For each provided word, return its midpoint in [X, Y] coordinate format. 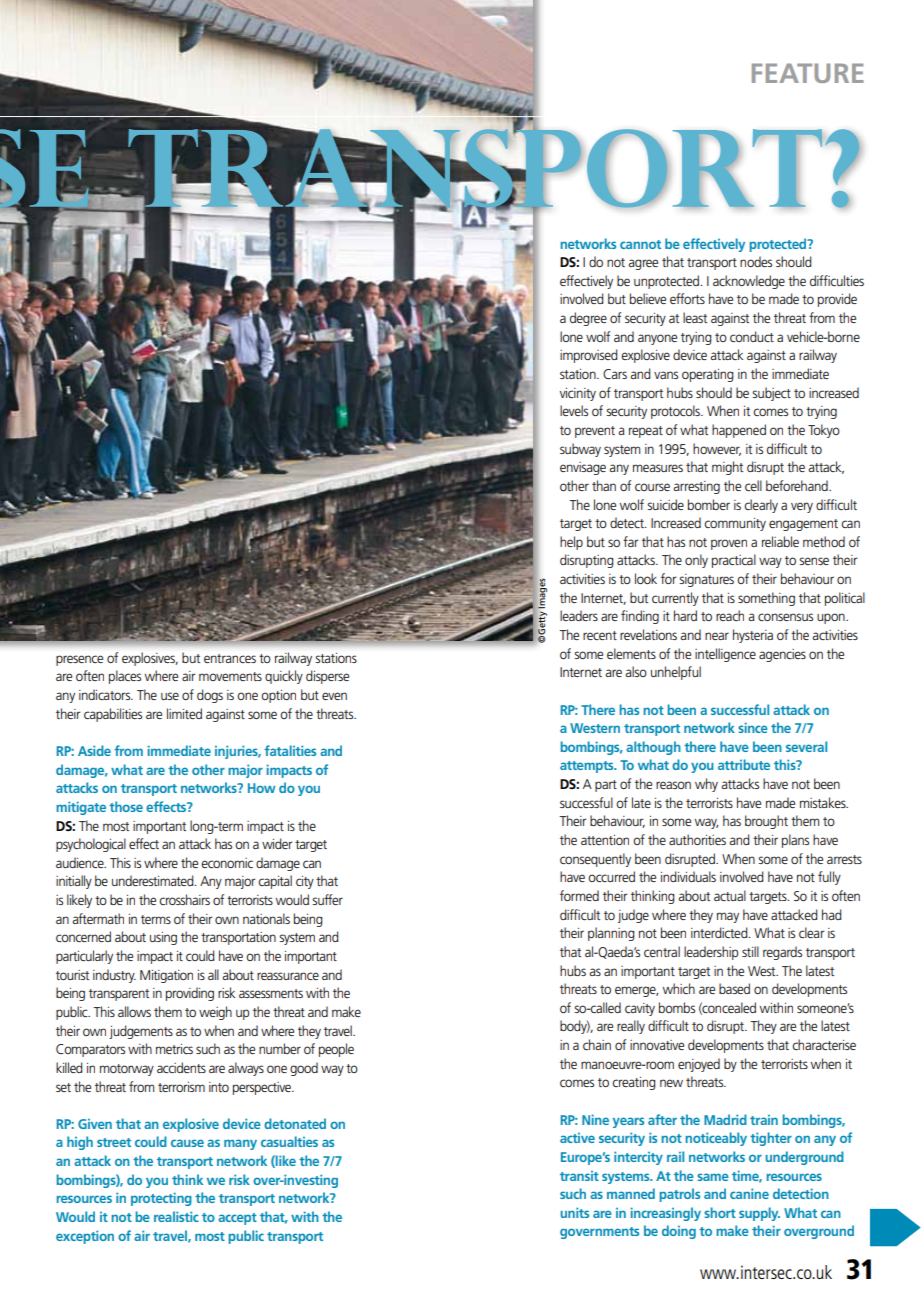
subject [771, 394]
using [163, 938]
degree [588, 319]
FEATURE [808, 73]
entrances [230, 658]
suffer [327, 899]
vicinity [578, 394]
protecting [161, 1199]
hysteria [753, 636]
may [728, 917]
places [125, 677]
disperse [327, 677]
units [575, 1212]
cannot [640, 244]
